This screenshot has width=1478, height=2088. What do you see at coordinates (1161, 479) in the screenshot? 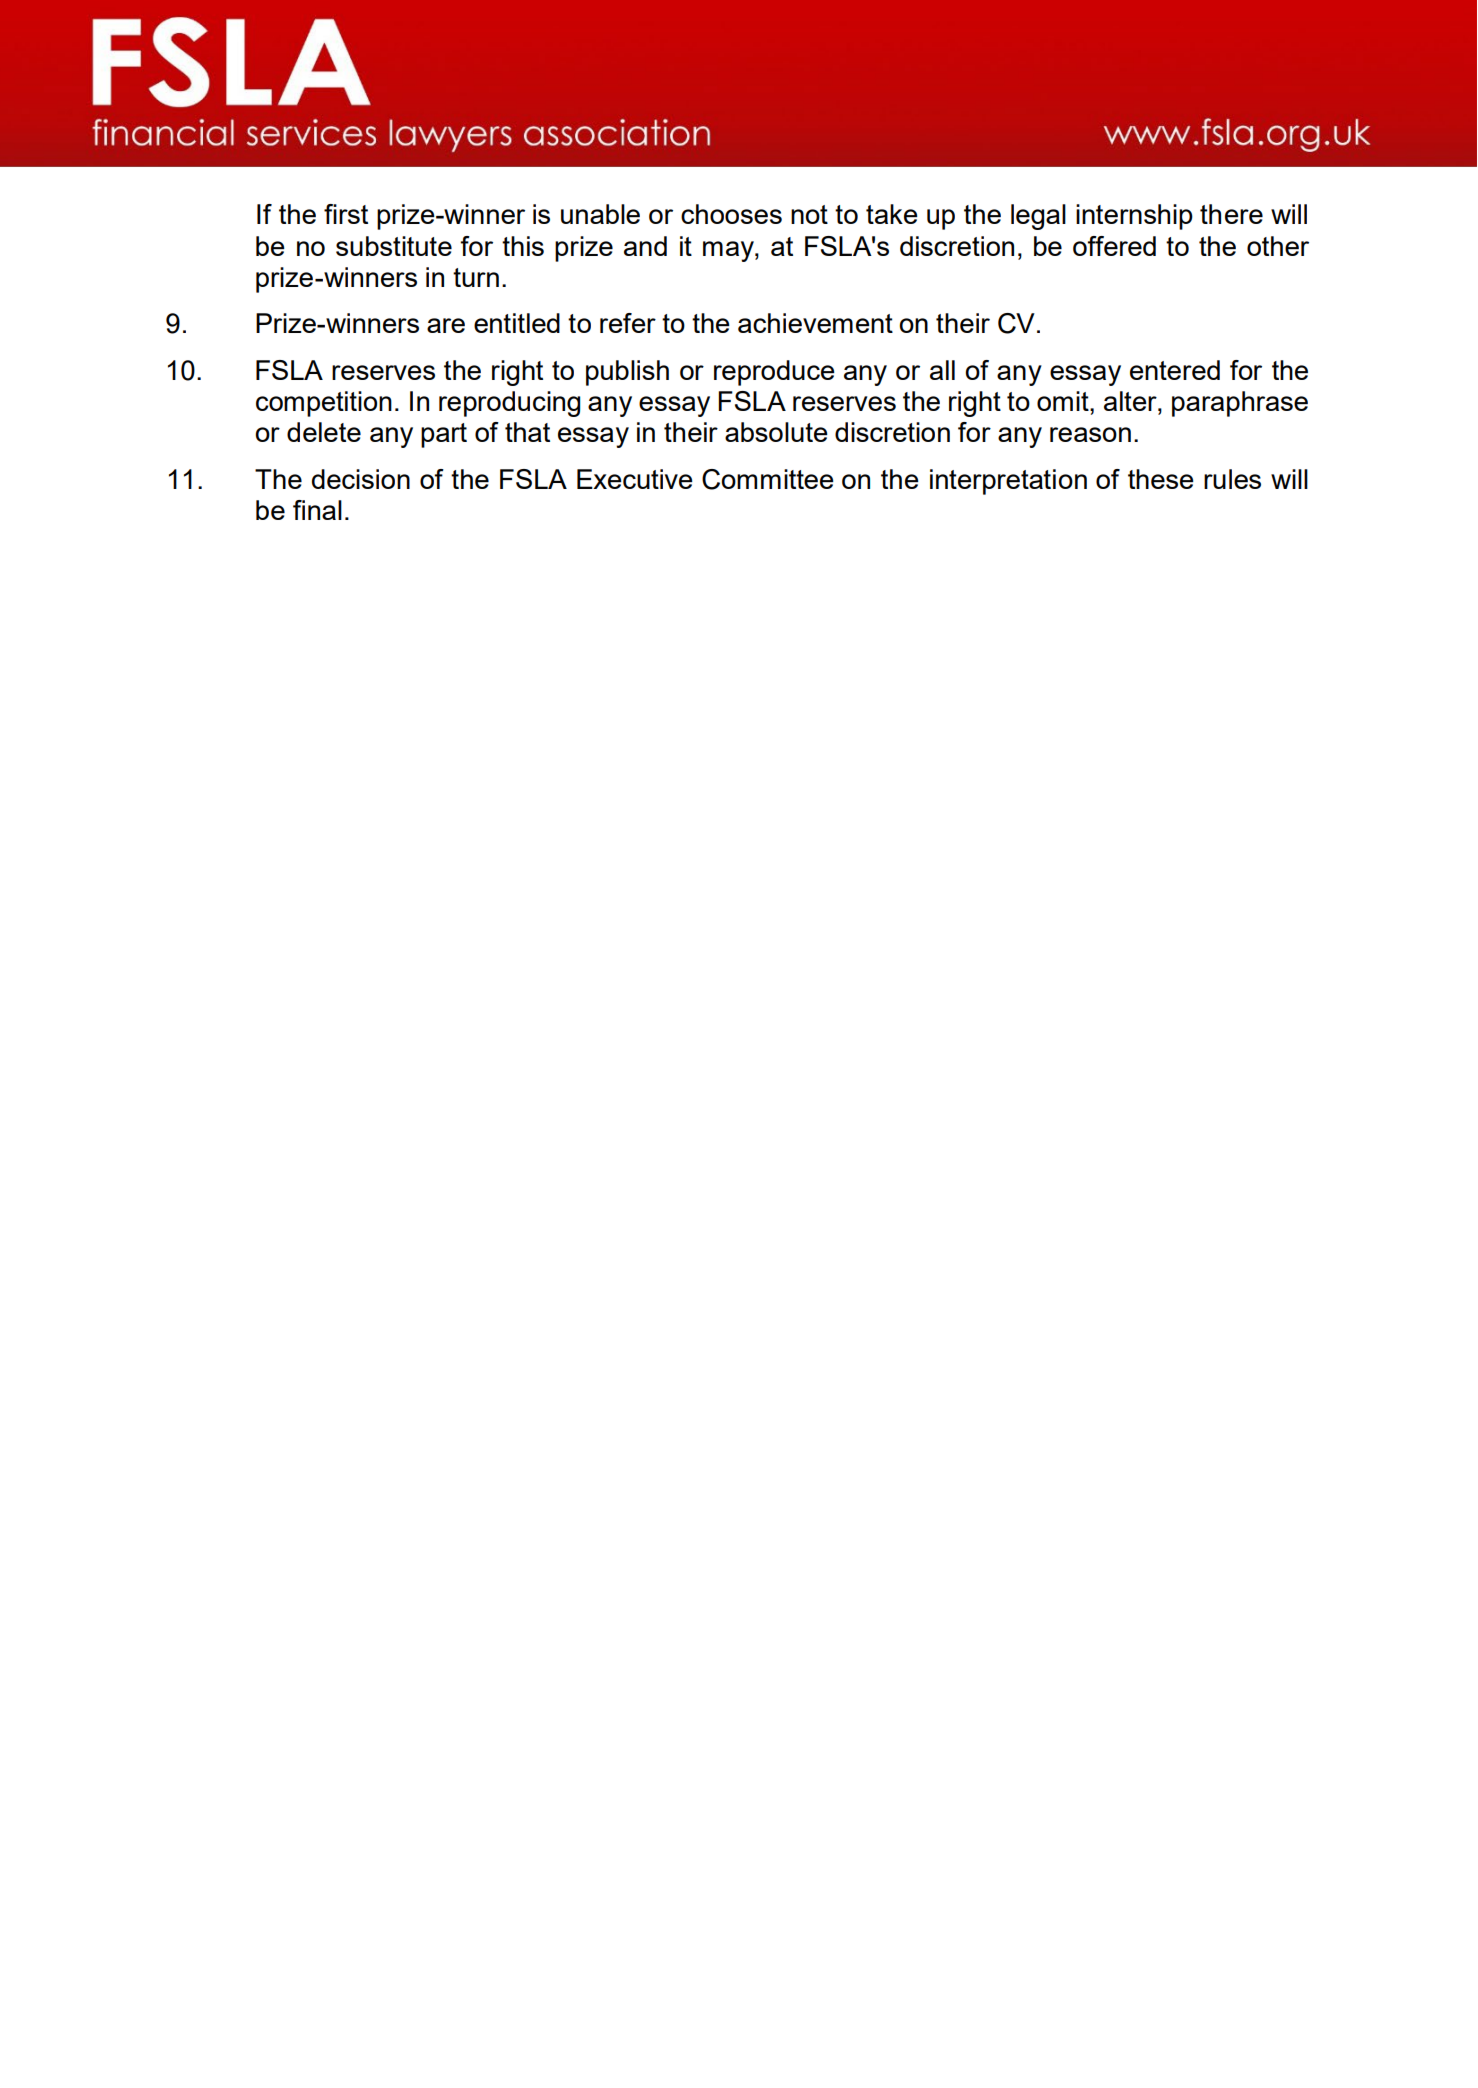
I see `these` at bounding box center [1161, 479].
